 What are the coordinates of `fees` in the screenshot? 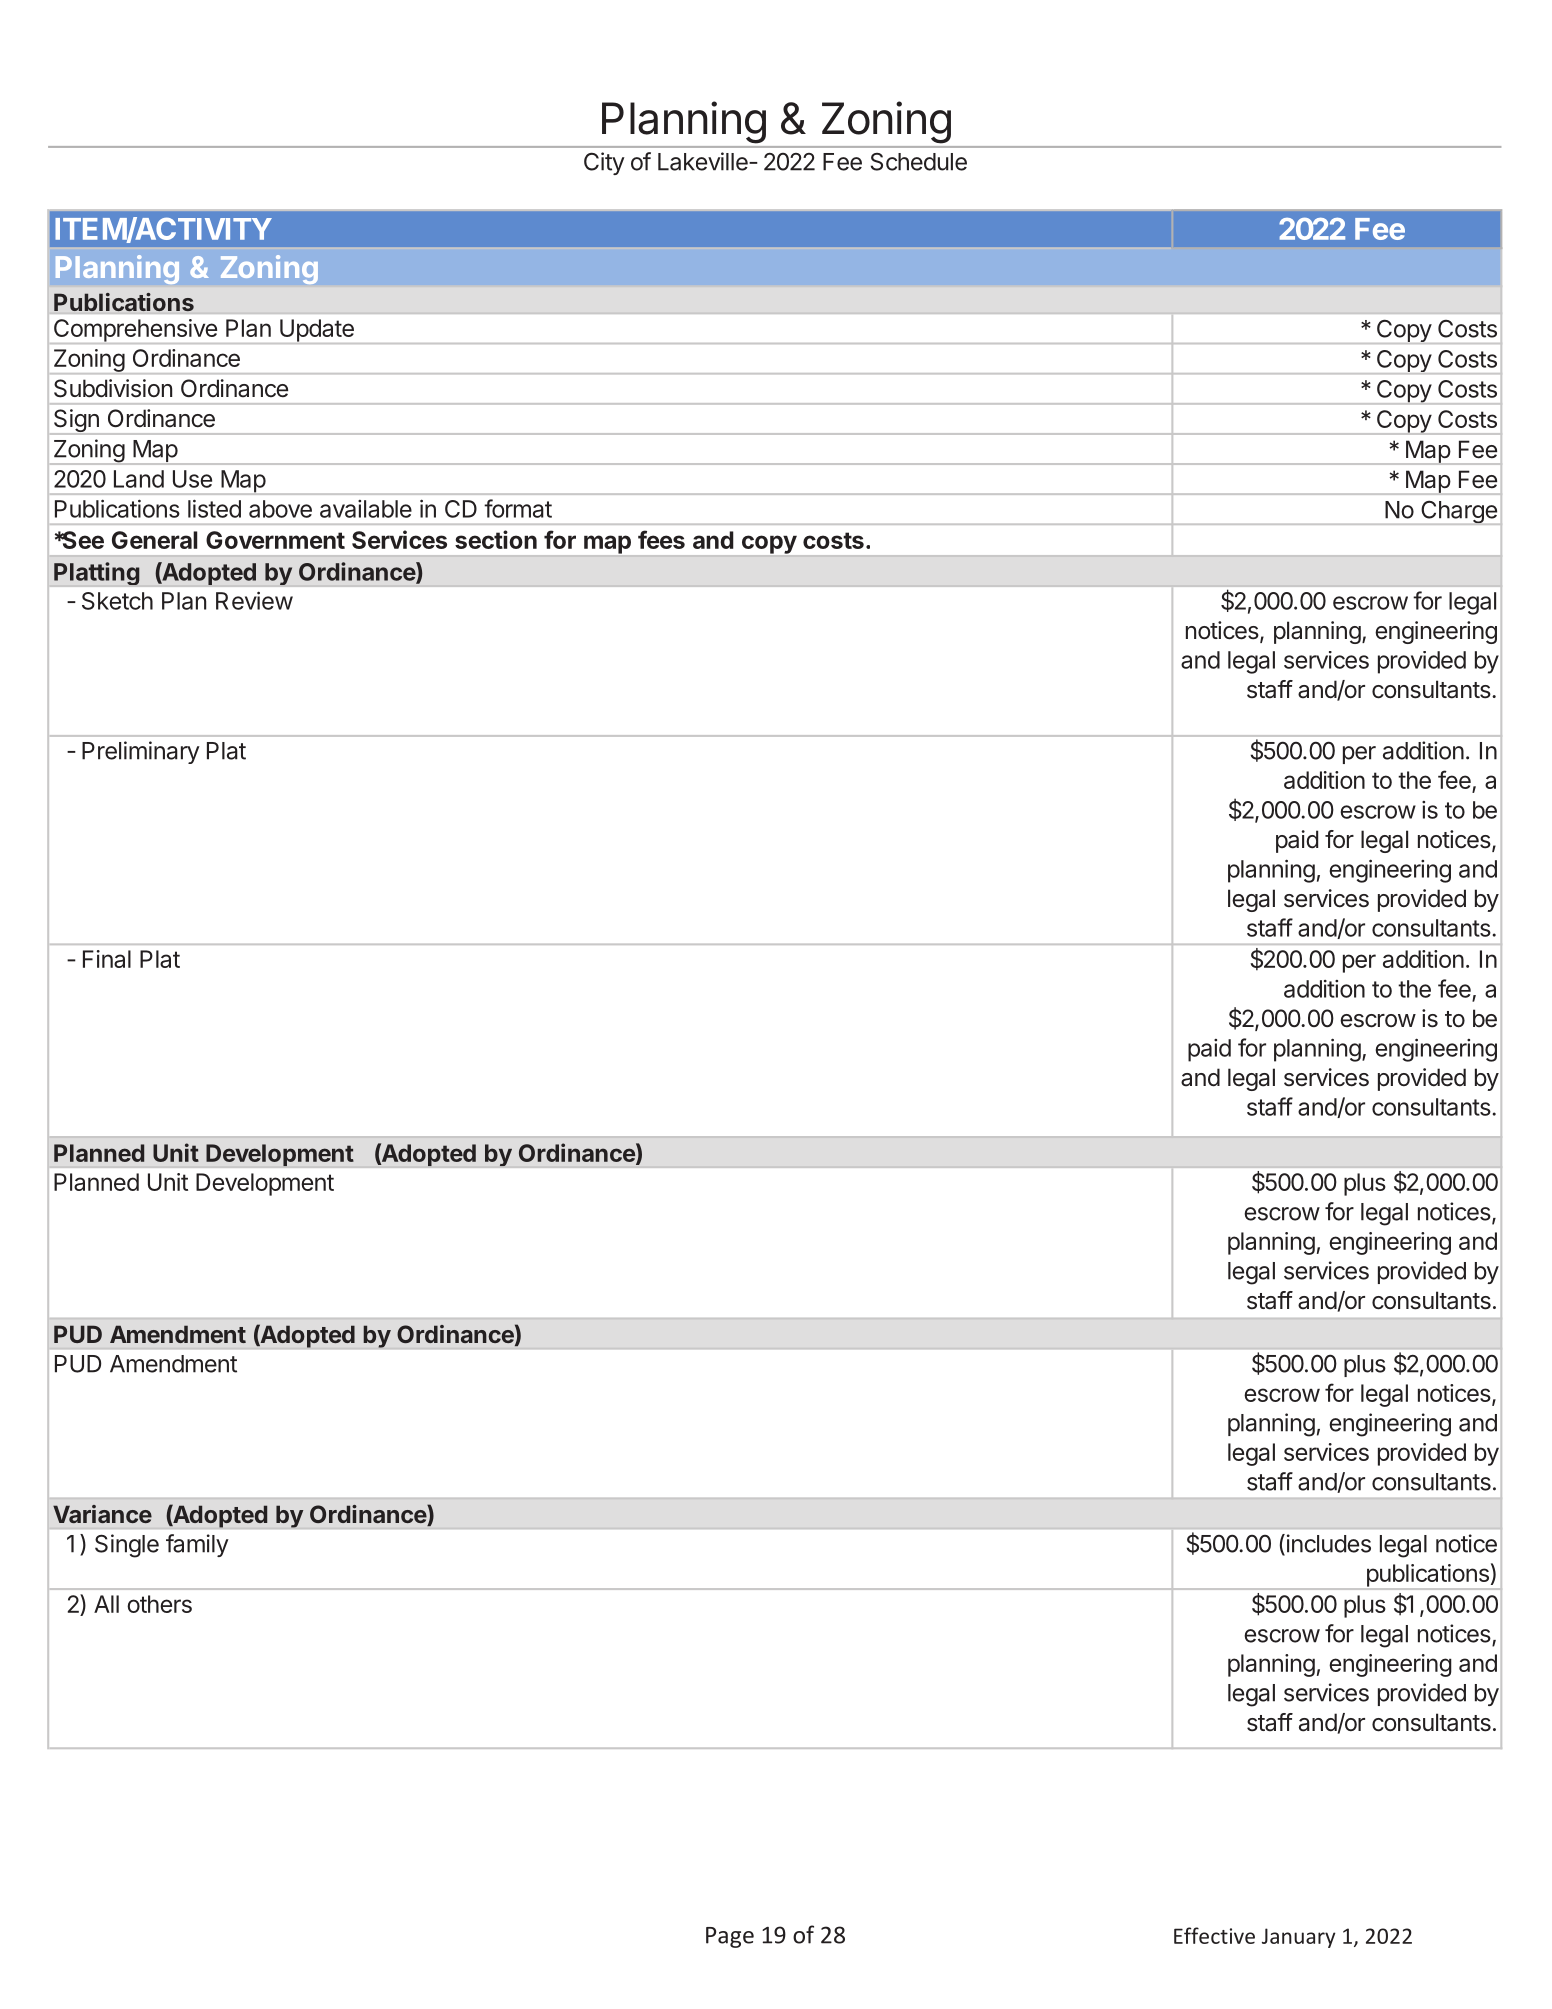 It's located at (661, 539).
